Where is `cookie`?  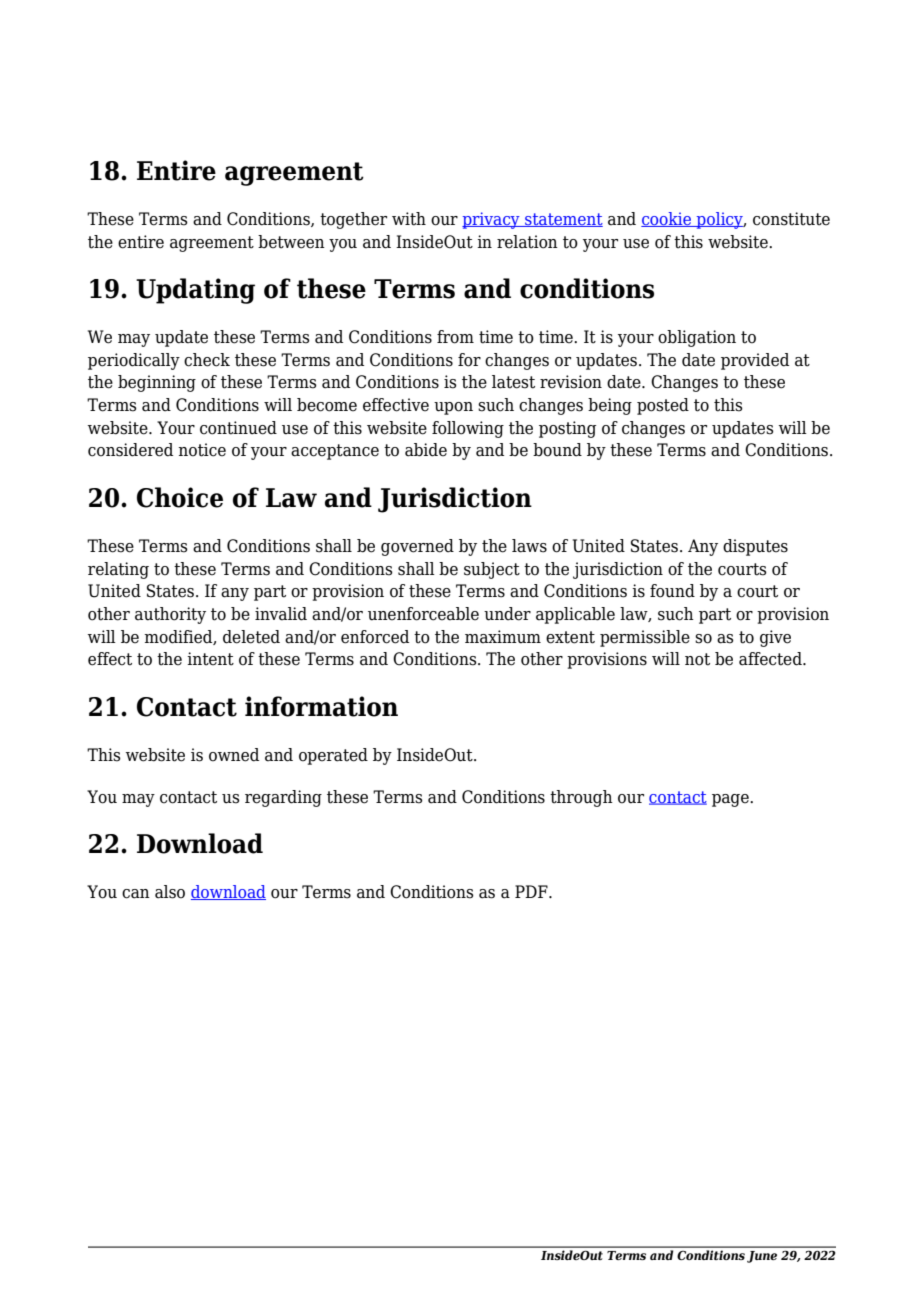 cookie is located at coordinates (667, 219).
